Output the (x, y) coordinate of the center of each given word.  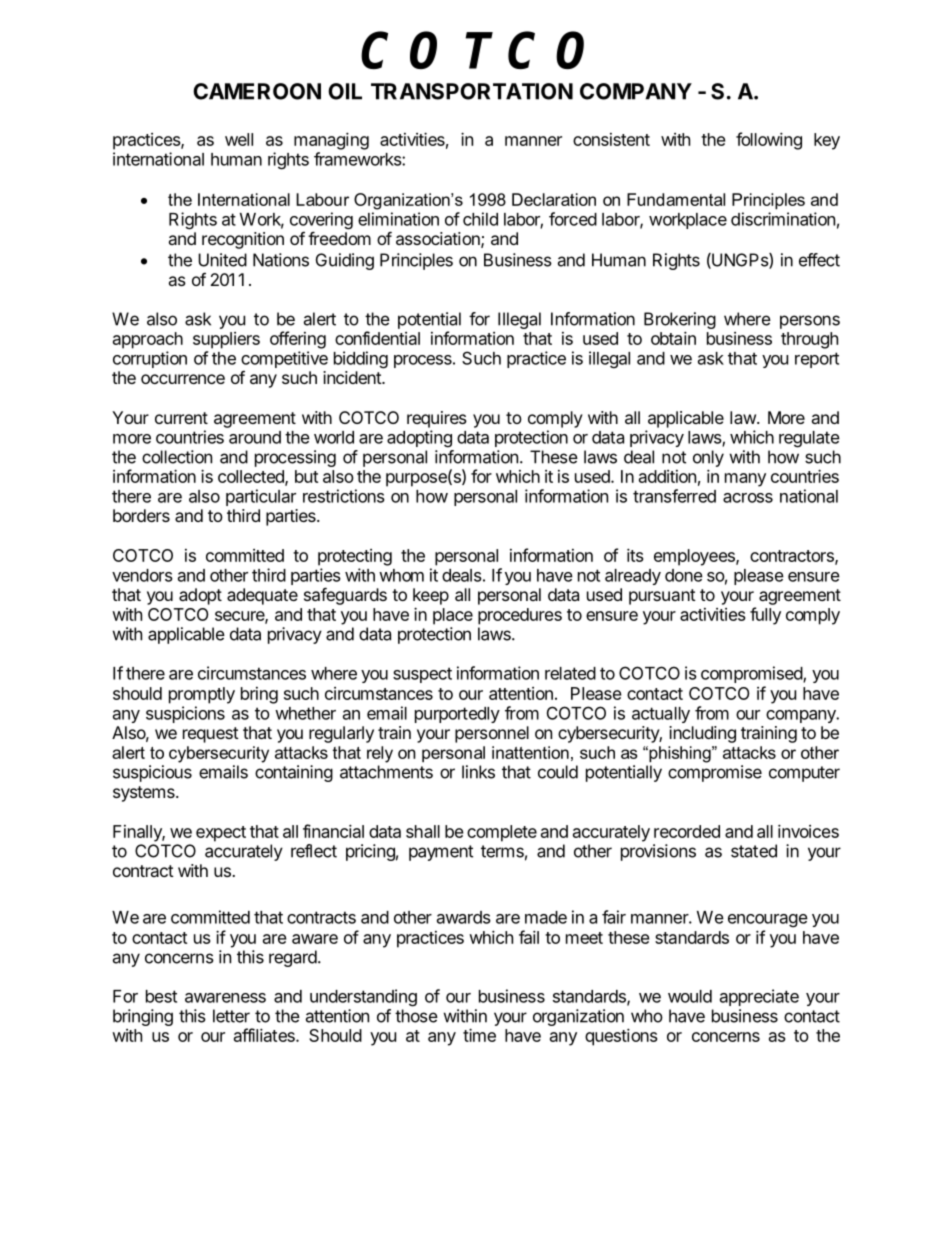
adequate (262, 596)
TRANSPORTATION (472, 91)
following (769, 141)
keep (431, 596)
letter (231, 1016)
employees (695, 557)
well (239, 139)
